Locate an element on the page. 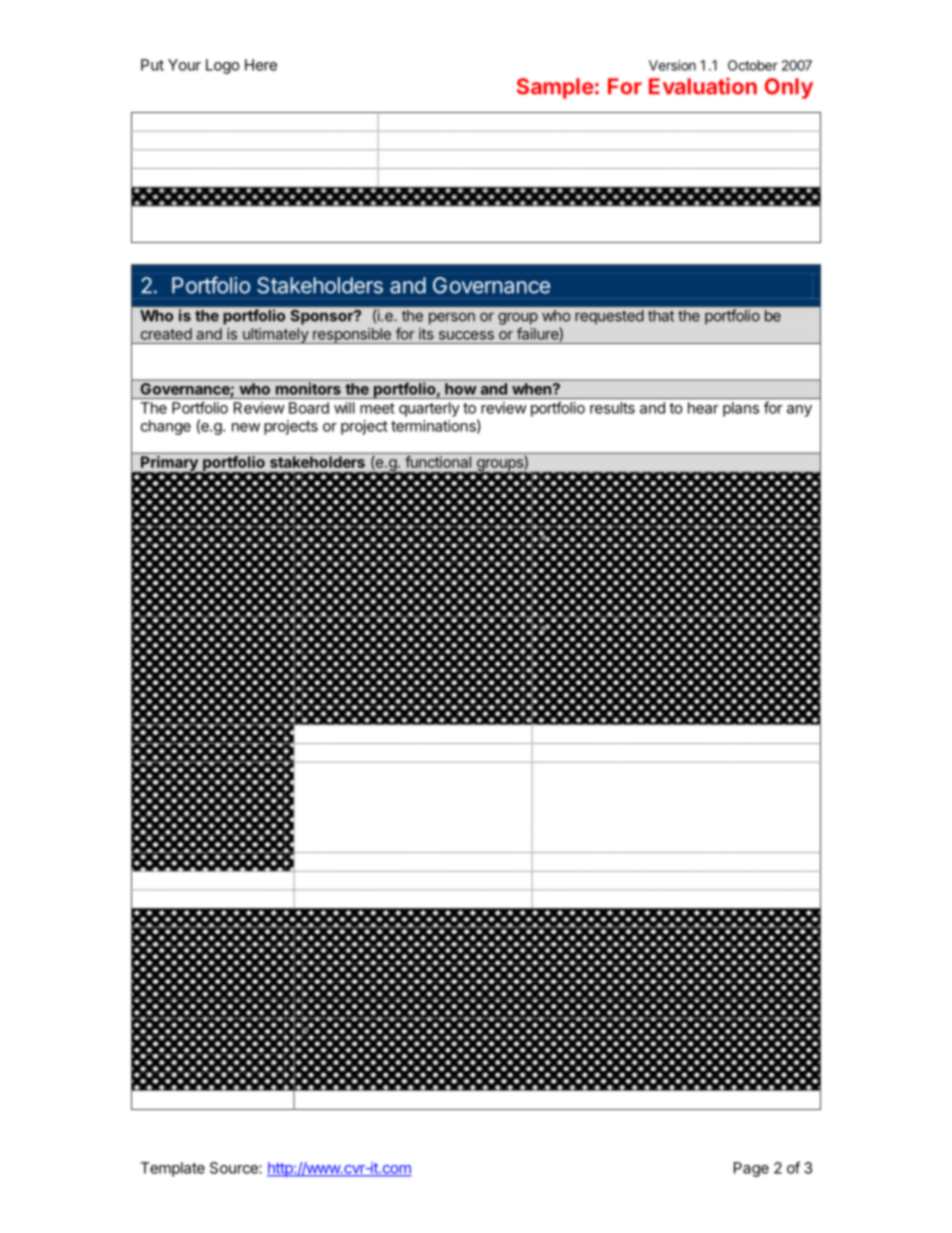 This page has width=952, height=1233. Sample is located at coordinates (555, 88).
